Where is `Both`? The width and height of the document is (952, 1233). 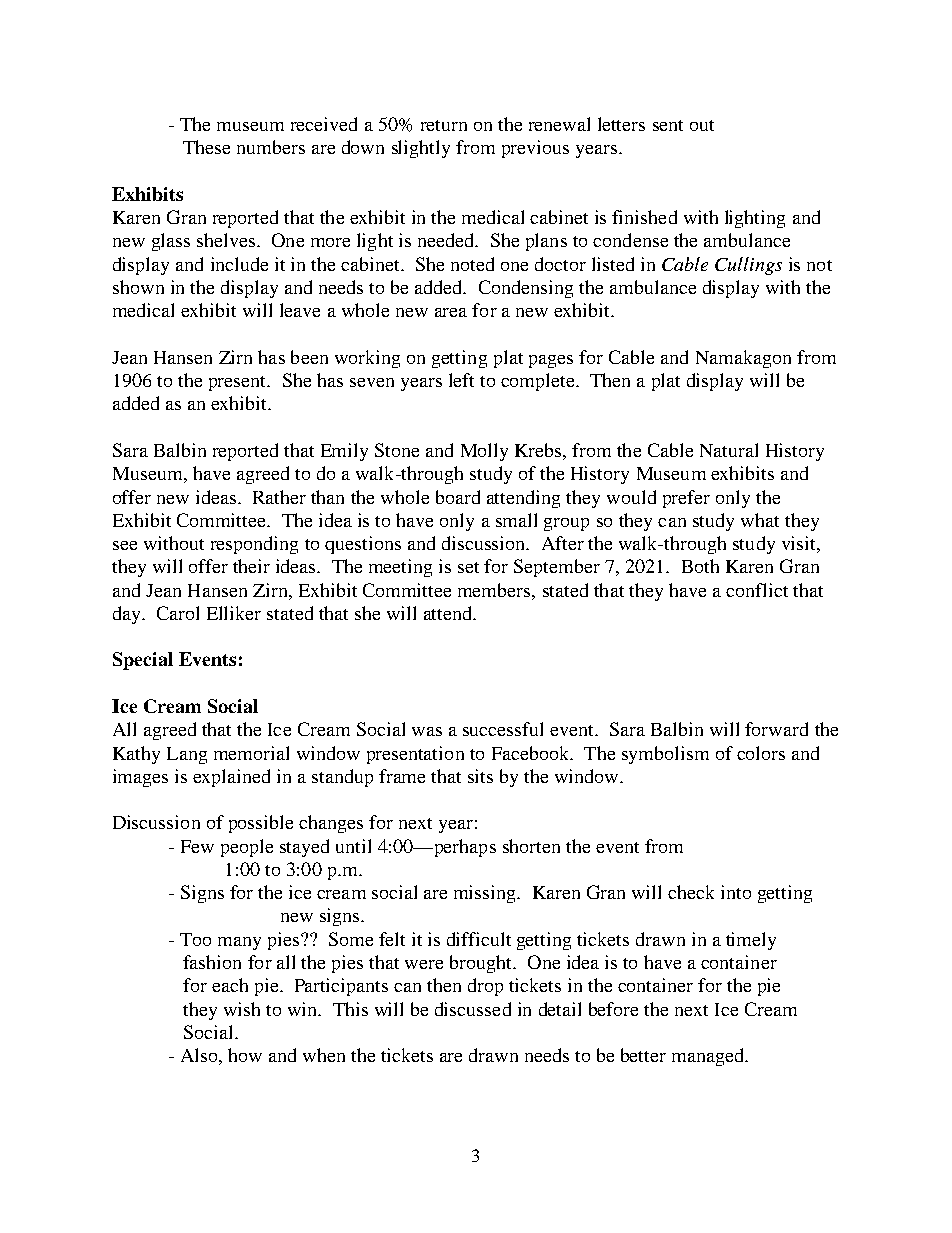 Both is located at coordinates (700, 566).
